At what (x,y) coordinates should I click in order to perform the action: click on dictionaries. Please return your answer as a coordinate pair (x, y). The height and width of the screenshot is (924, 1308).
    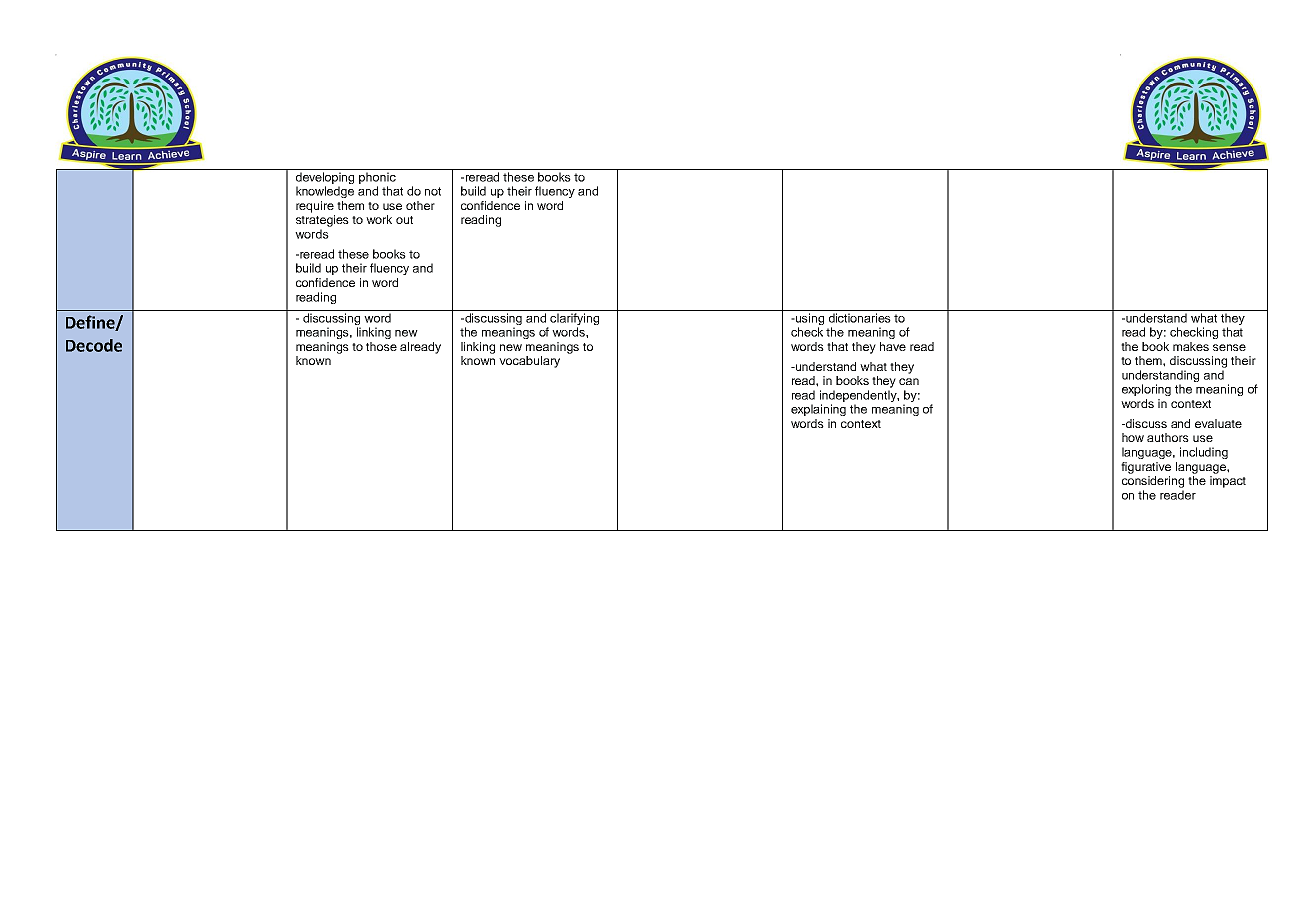
    Looking at the image, I should click on (860, 318).
